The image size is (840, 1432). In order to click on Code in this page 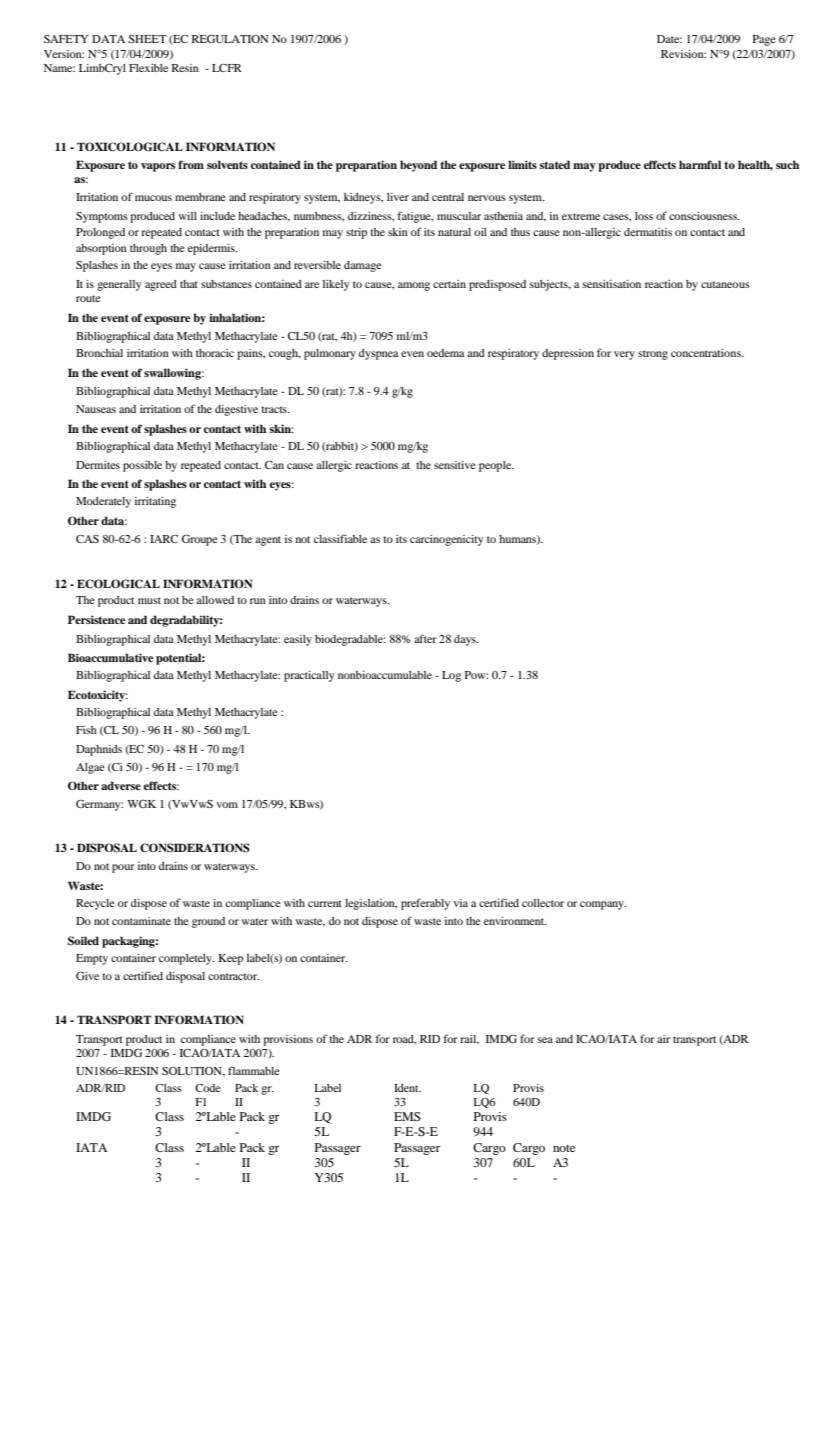, I will do `click(208, 1088)`.
